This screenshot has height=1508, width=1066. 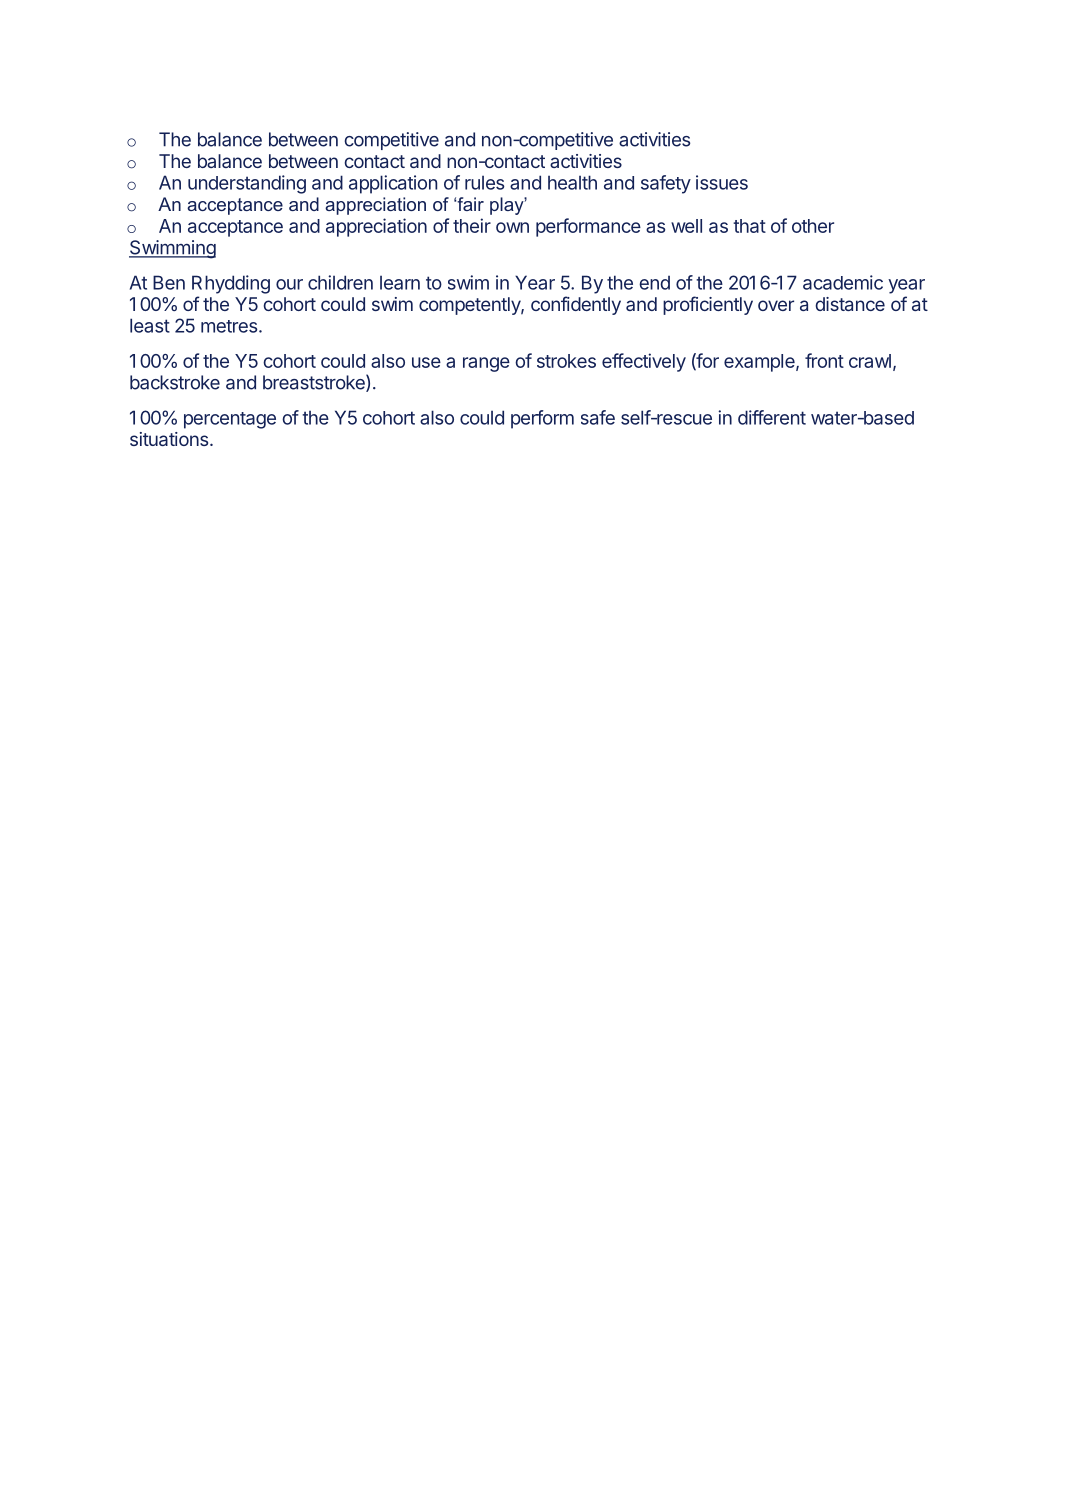 I want to click on confidently, so click(x=576, y=305).
